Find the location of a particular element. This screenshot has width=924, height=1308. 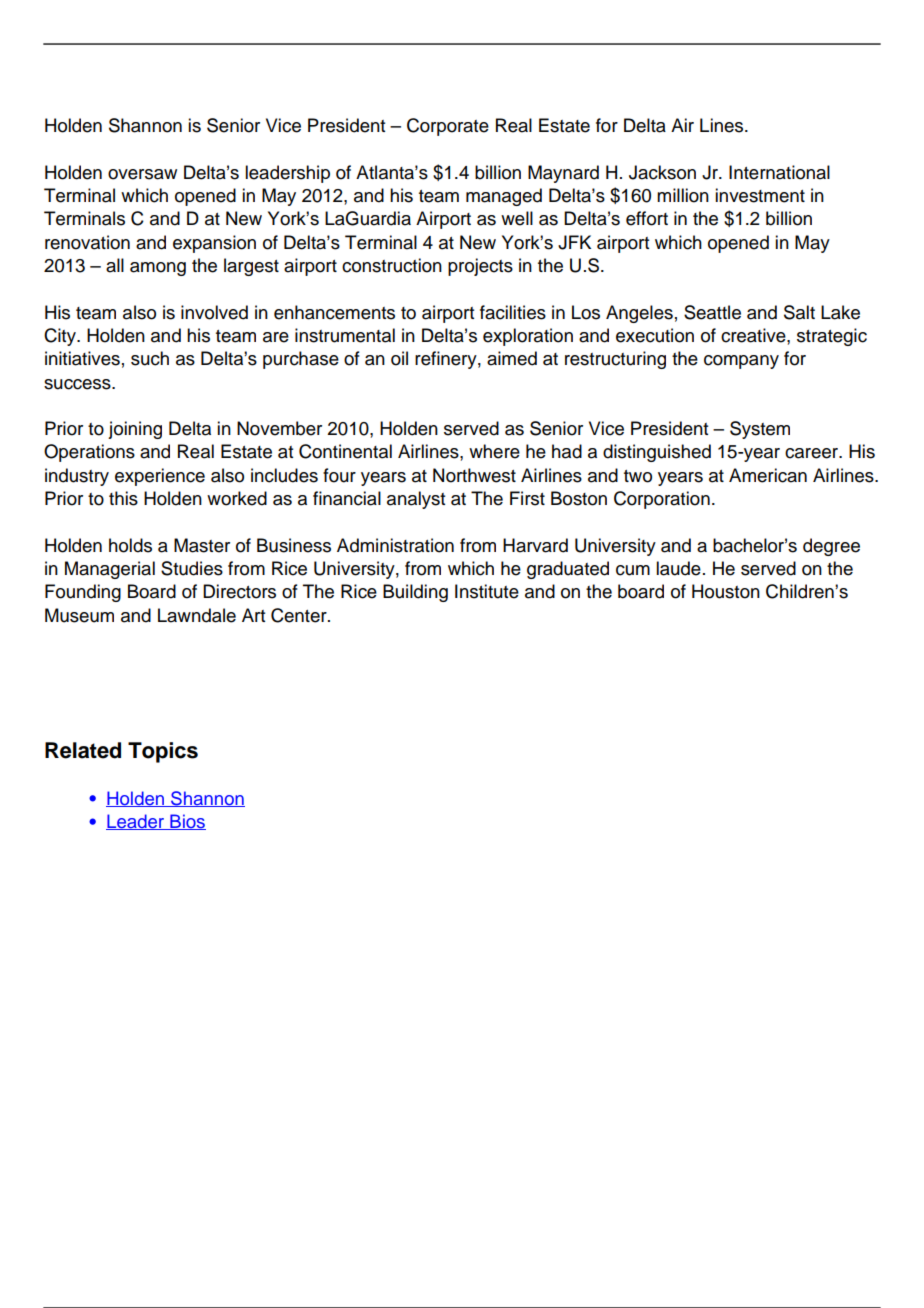

Museum is located at coordinates (79, 615).
